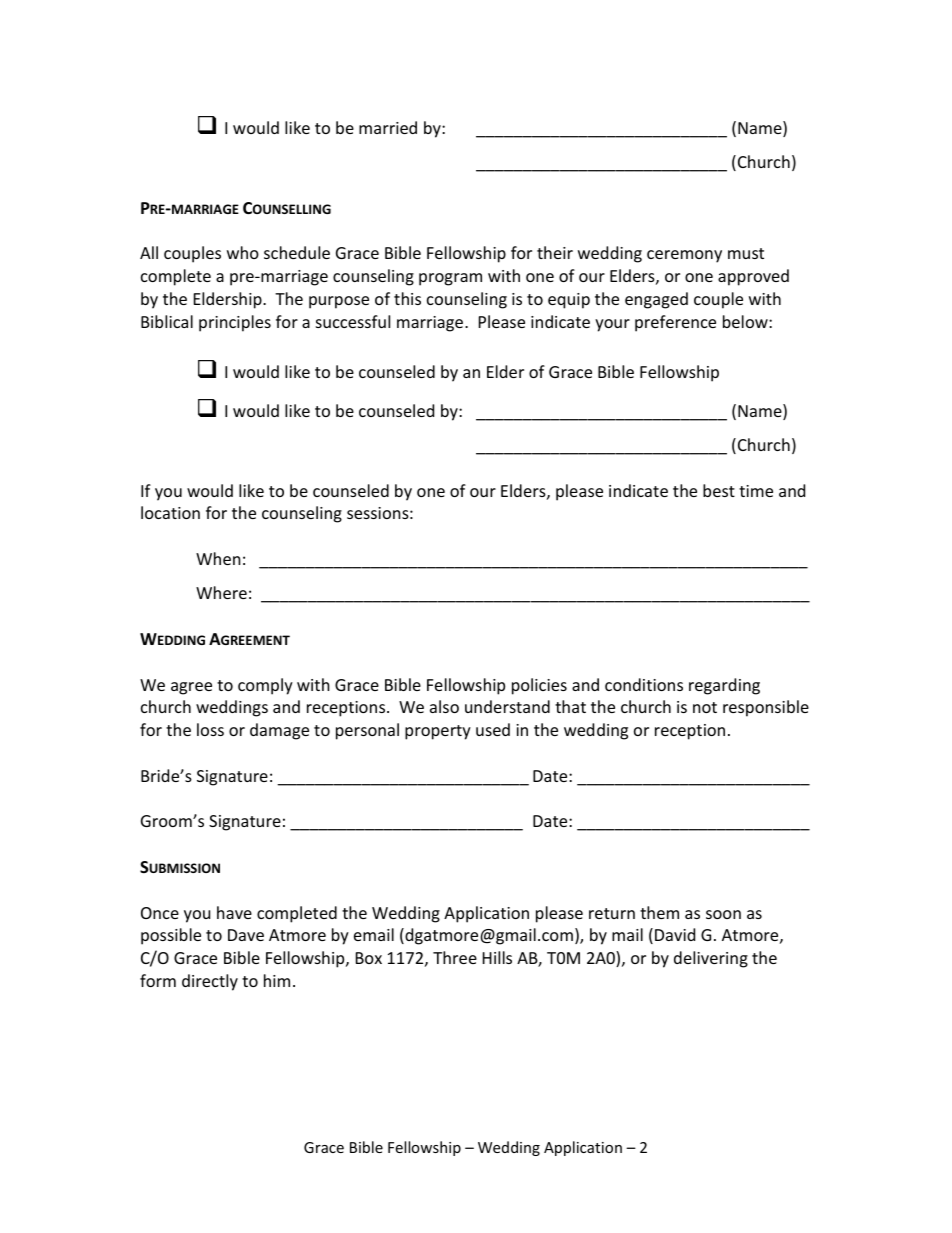  I want to click on best, so click(719, 490).
